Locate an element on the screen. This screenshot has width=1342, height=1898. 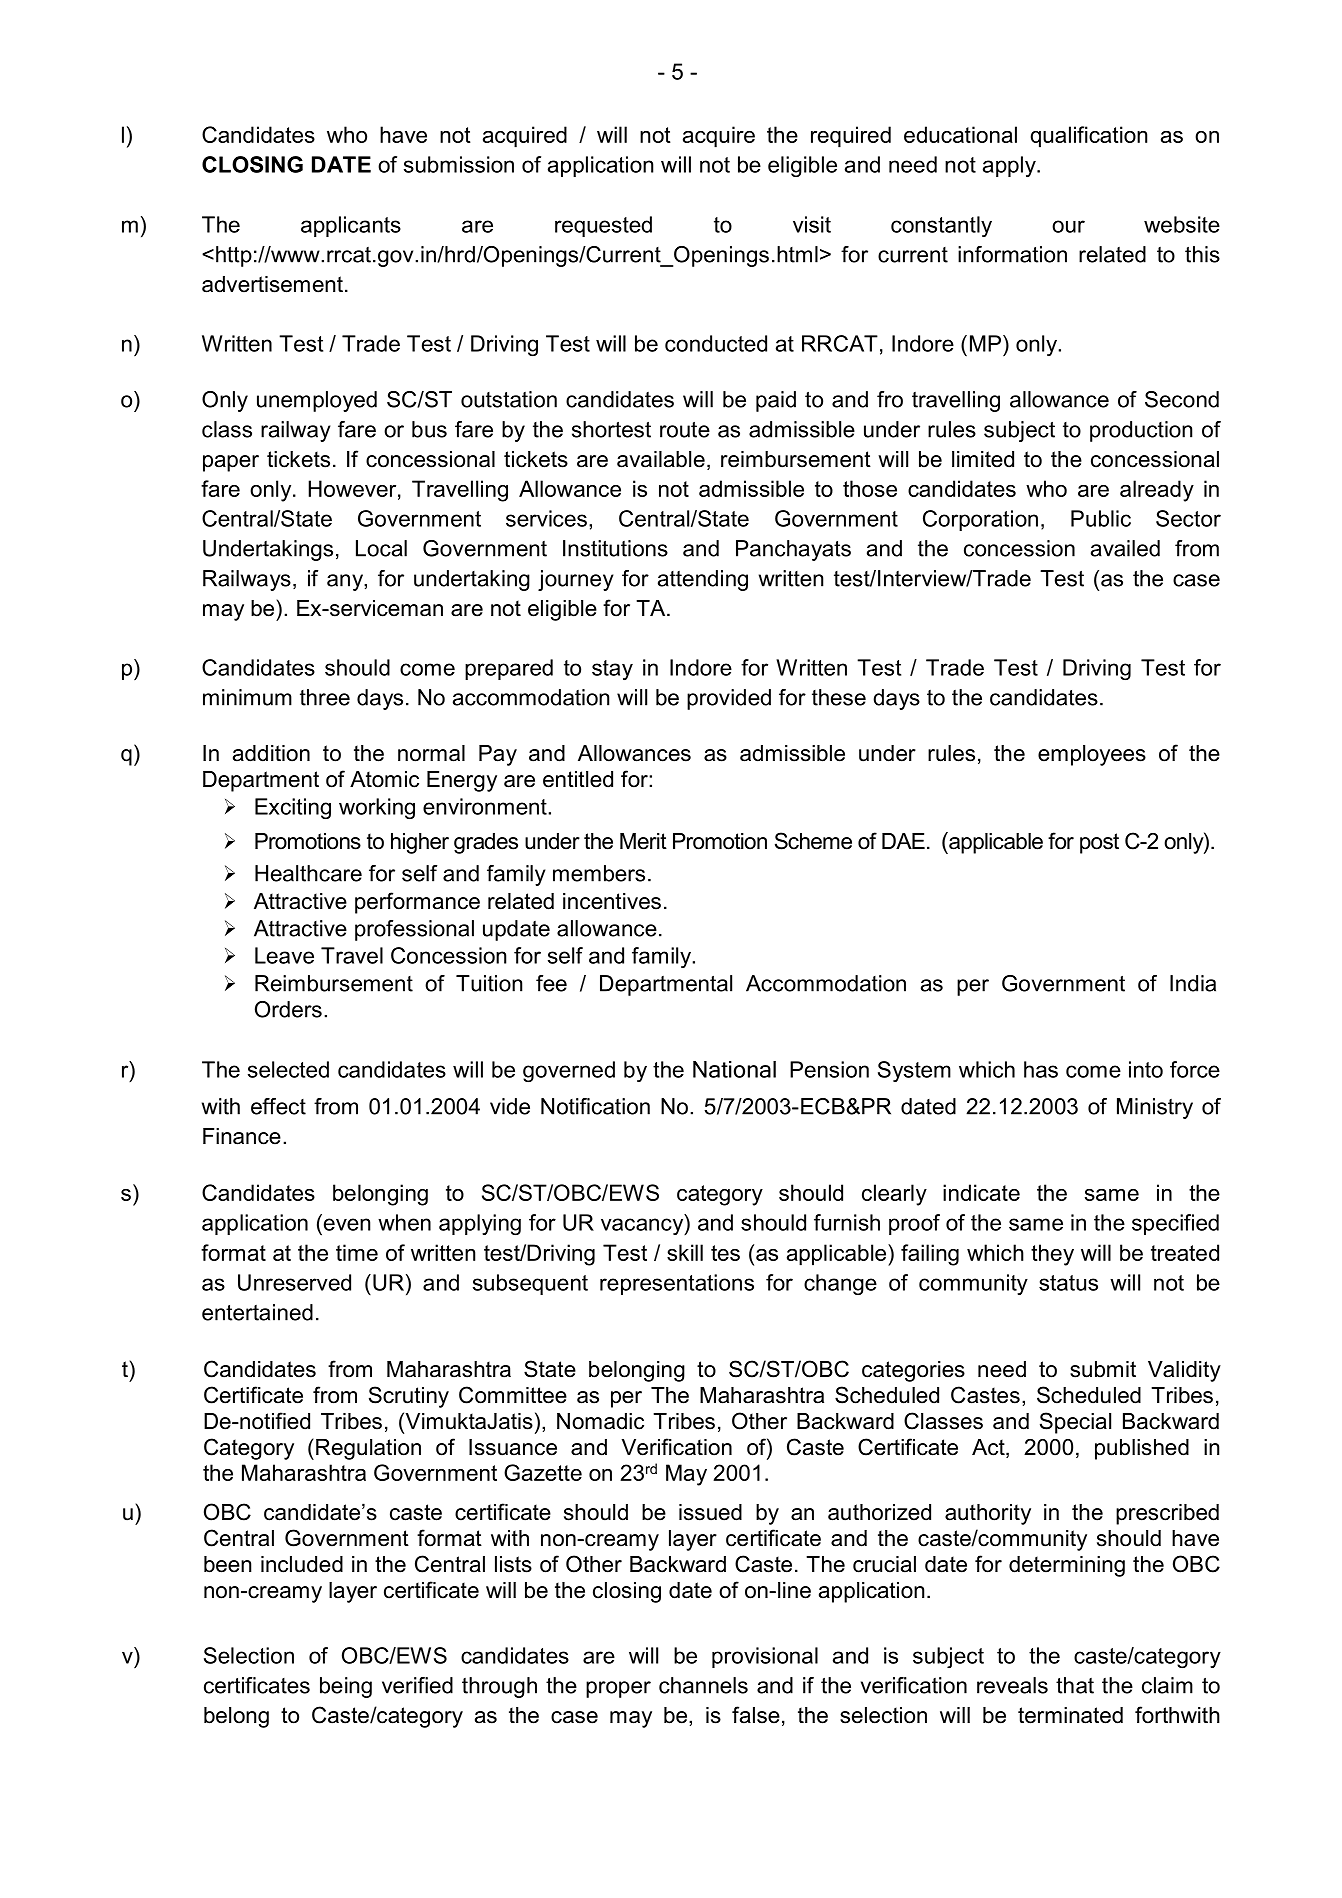
visit is located at coordinates (812, 224).
